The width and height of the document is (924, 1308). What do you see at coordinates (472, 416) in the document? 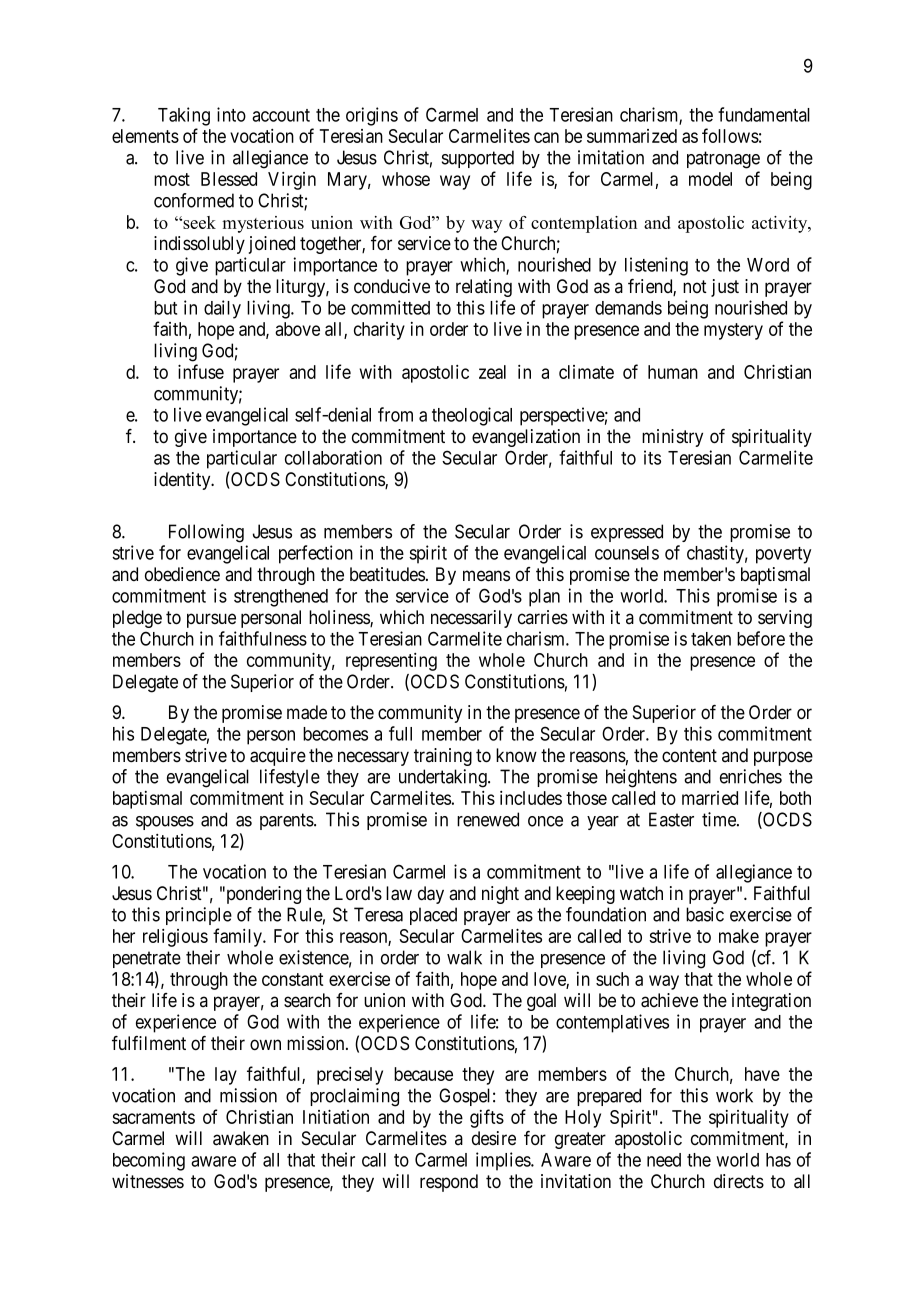
I see `theological` at bounding box center [472, 416].
